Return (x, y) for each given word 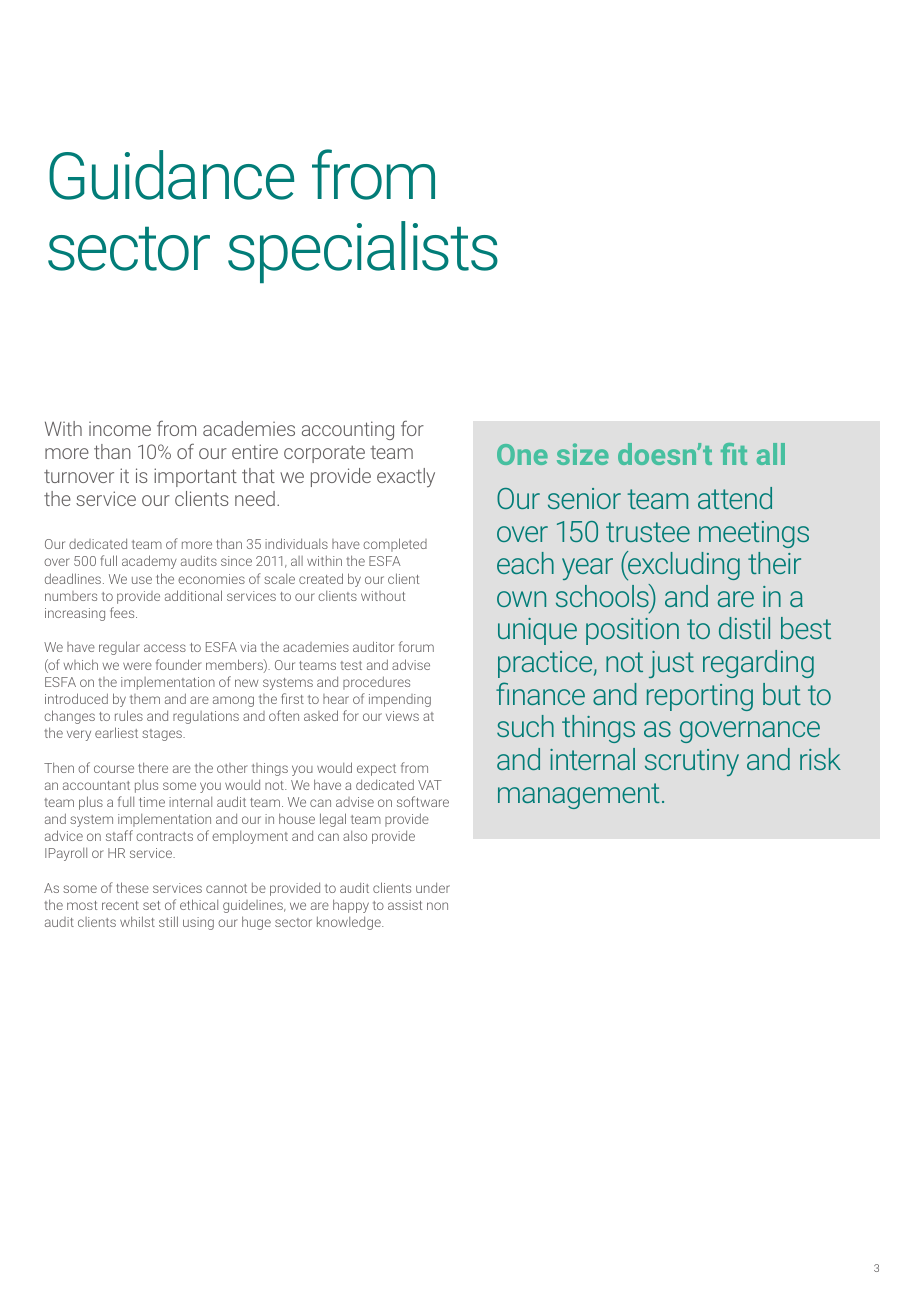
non (437, 906)
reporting (700, 697)
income (120, 429)
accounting (348, 430)
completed (395, 545)
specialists (363, 252)
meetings (754, 534)
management (579, 796)
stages (163, 735)
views (402, 716)
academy (149, 562)
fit (734, 454)
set (151, 905)
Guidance (171, 175)
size (583, 454)
